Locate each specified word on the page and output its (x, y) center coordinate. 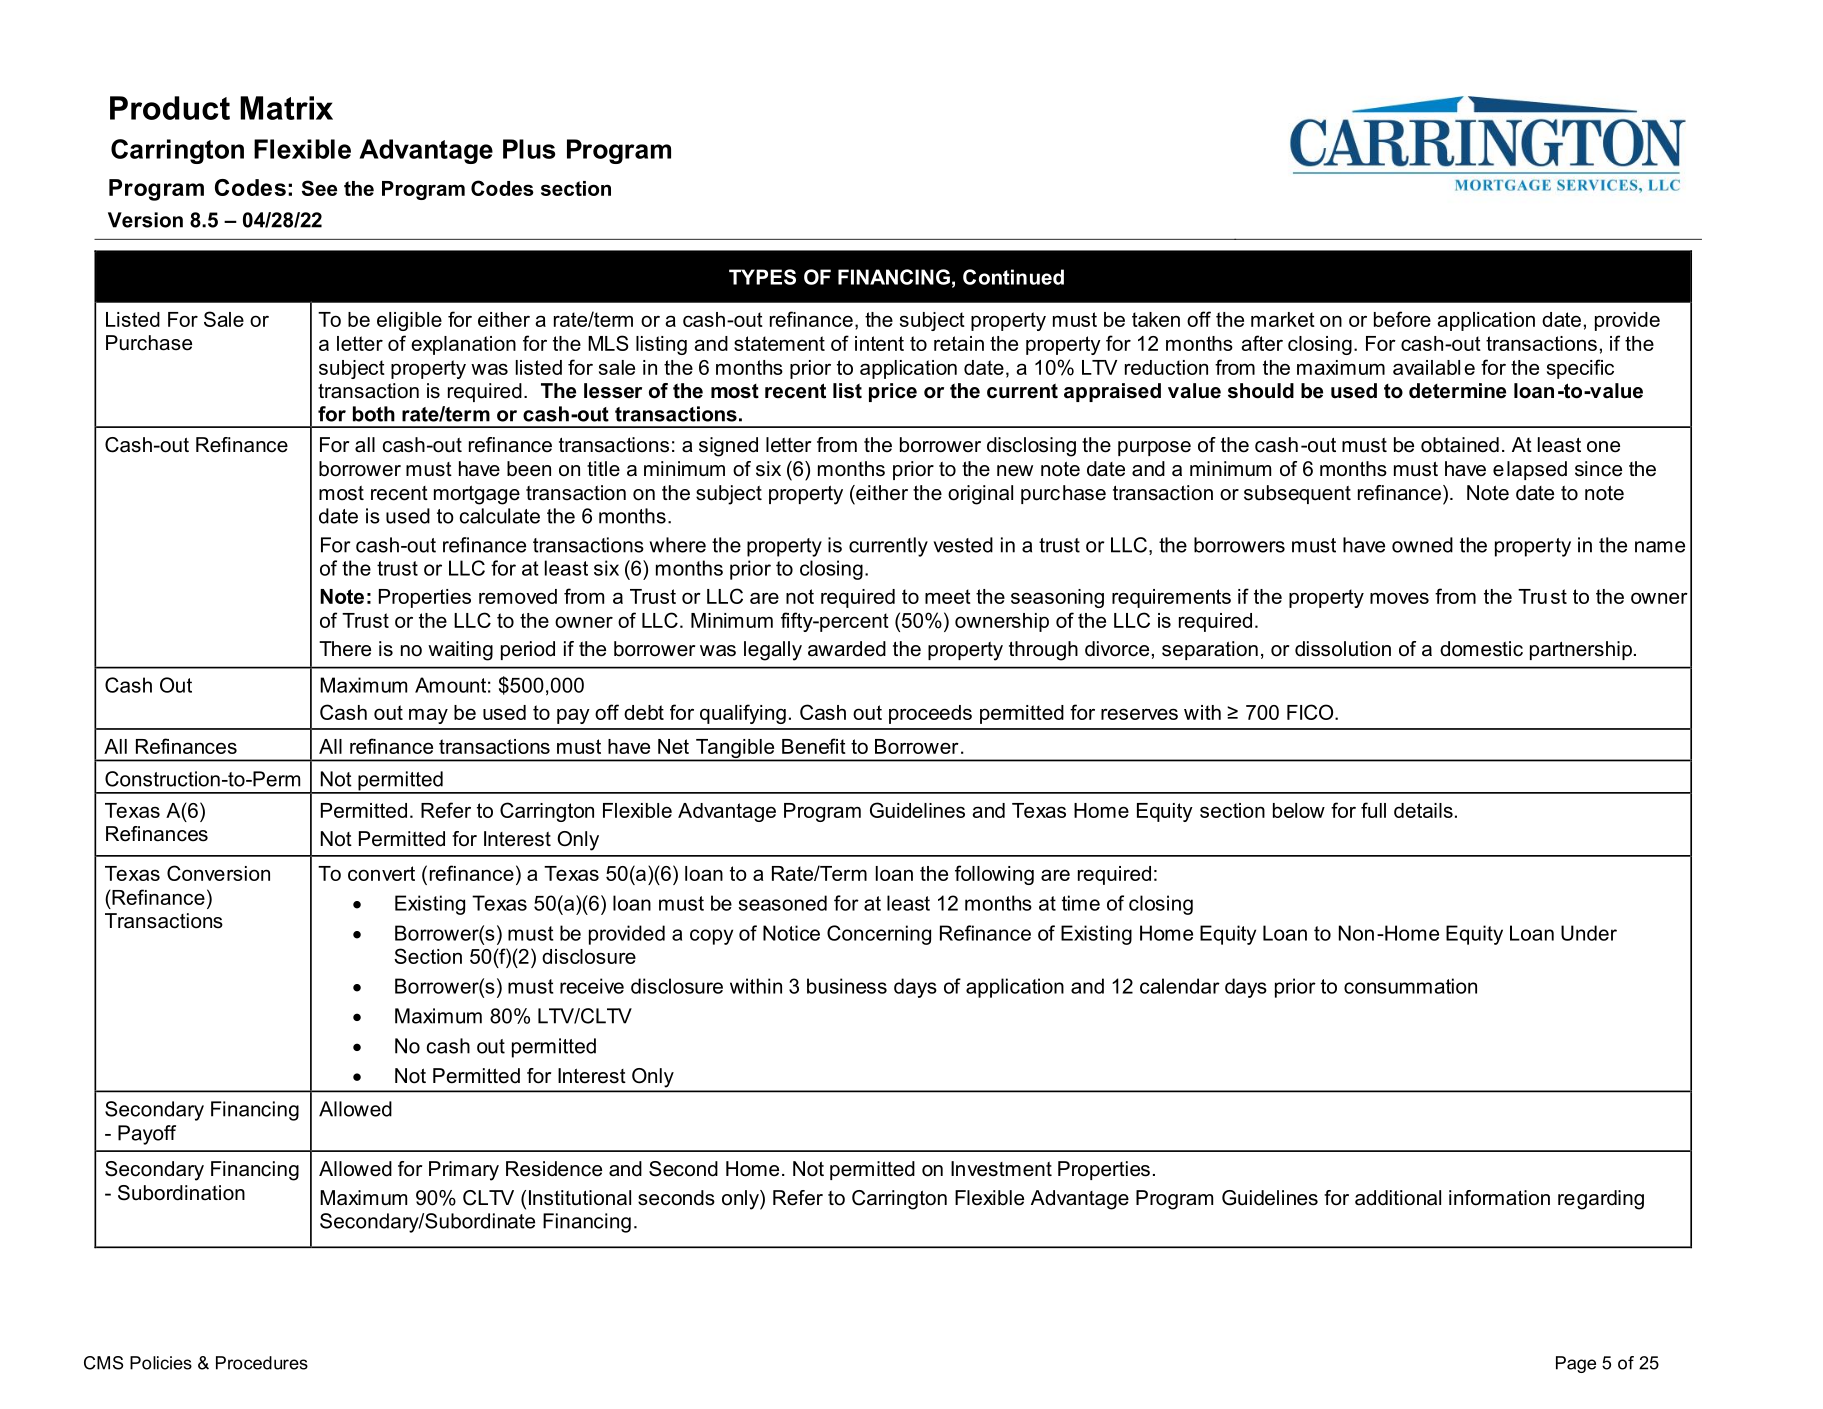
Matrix (286, 108)
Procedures (262, 1363)
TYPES (762, 277)
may (428, 716)
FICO (1311, 712)
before (1402, 319)
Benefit (814, 746)
